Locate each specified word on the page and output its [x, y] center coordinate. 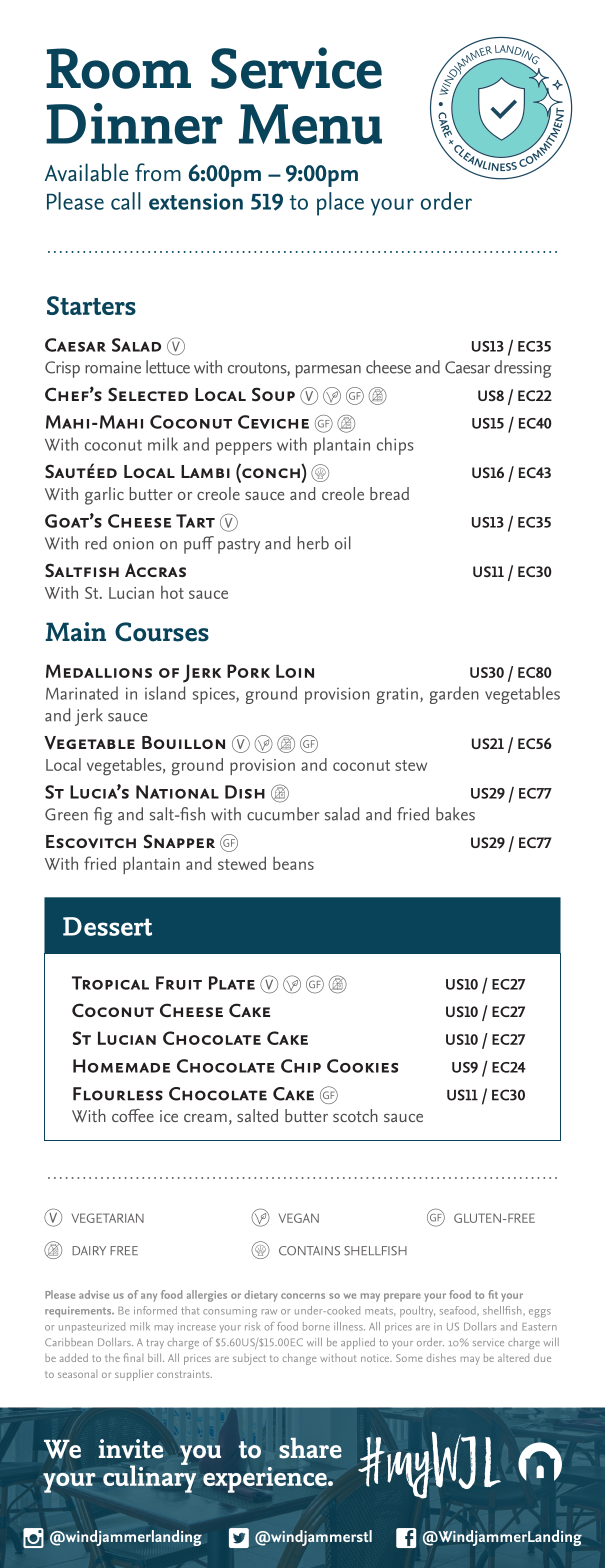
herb [313, 543]
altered [513, 1358]
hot [172, 592]
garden [454, 695]
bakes [455, 814]
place [340, 204]
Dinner [134, 123]
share [310, 1448]
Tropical [110, 983]
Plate [232, 983]
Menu [310, 124]
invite [131, 1449]
